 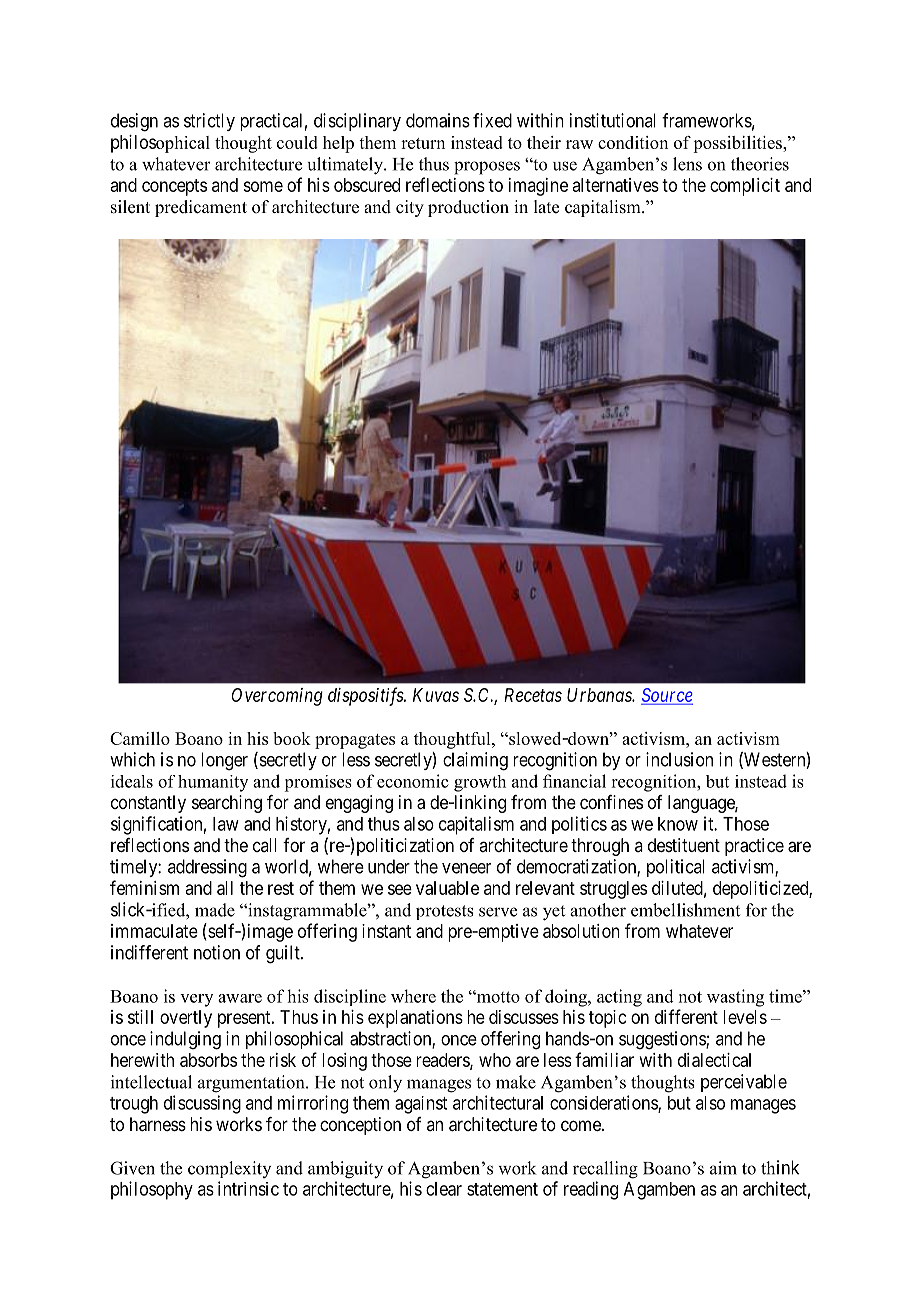 What do you see at coordinates (780, 1167) in the image?
I see `think` at bounding box center [780, 1167].
